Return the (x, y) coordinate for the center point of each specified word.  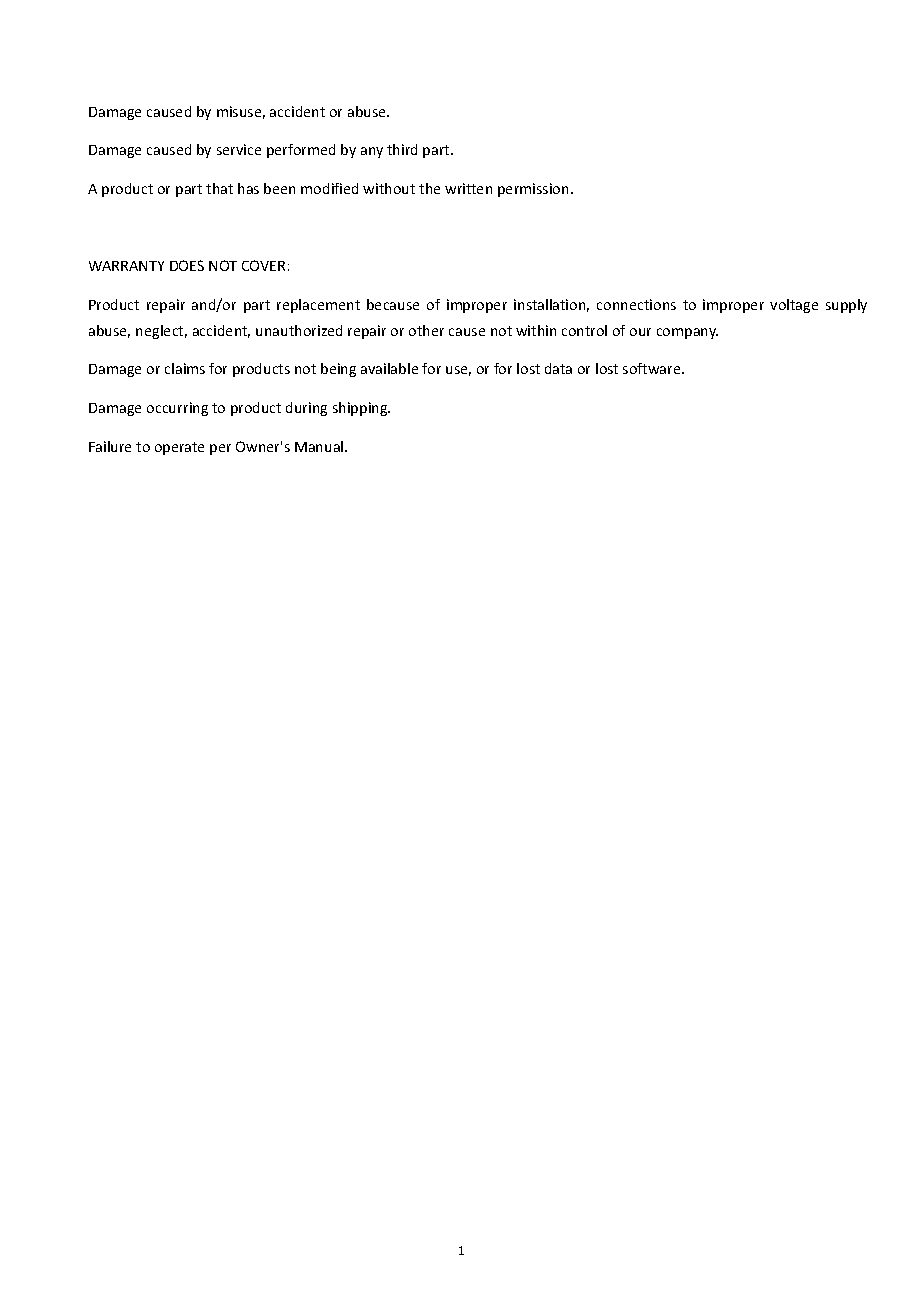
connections (636, 304)
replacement (318, 306)
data (558, 368)
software (653, 368)
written (468, 188)
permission (533, 190)
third (402, 149)
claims (185, 368)
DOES (187, 265)
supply (846, 306)
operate (179, 448)
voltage (794, 306)
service (239, 149)
